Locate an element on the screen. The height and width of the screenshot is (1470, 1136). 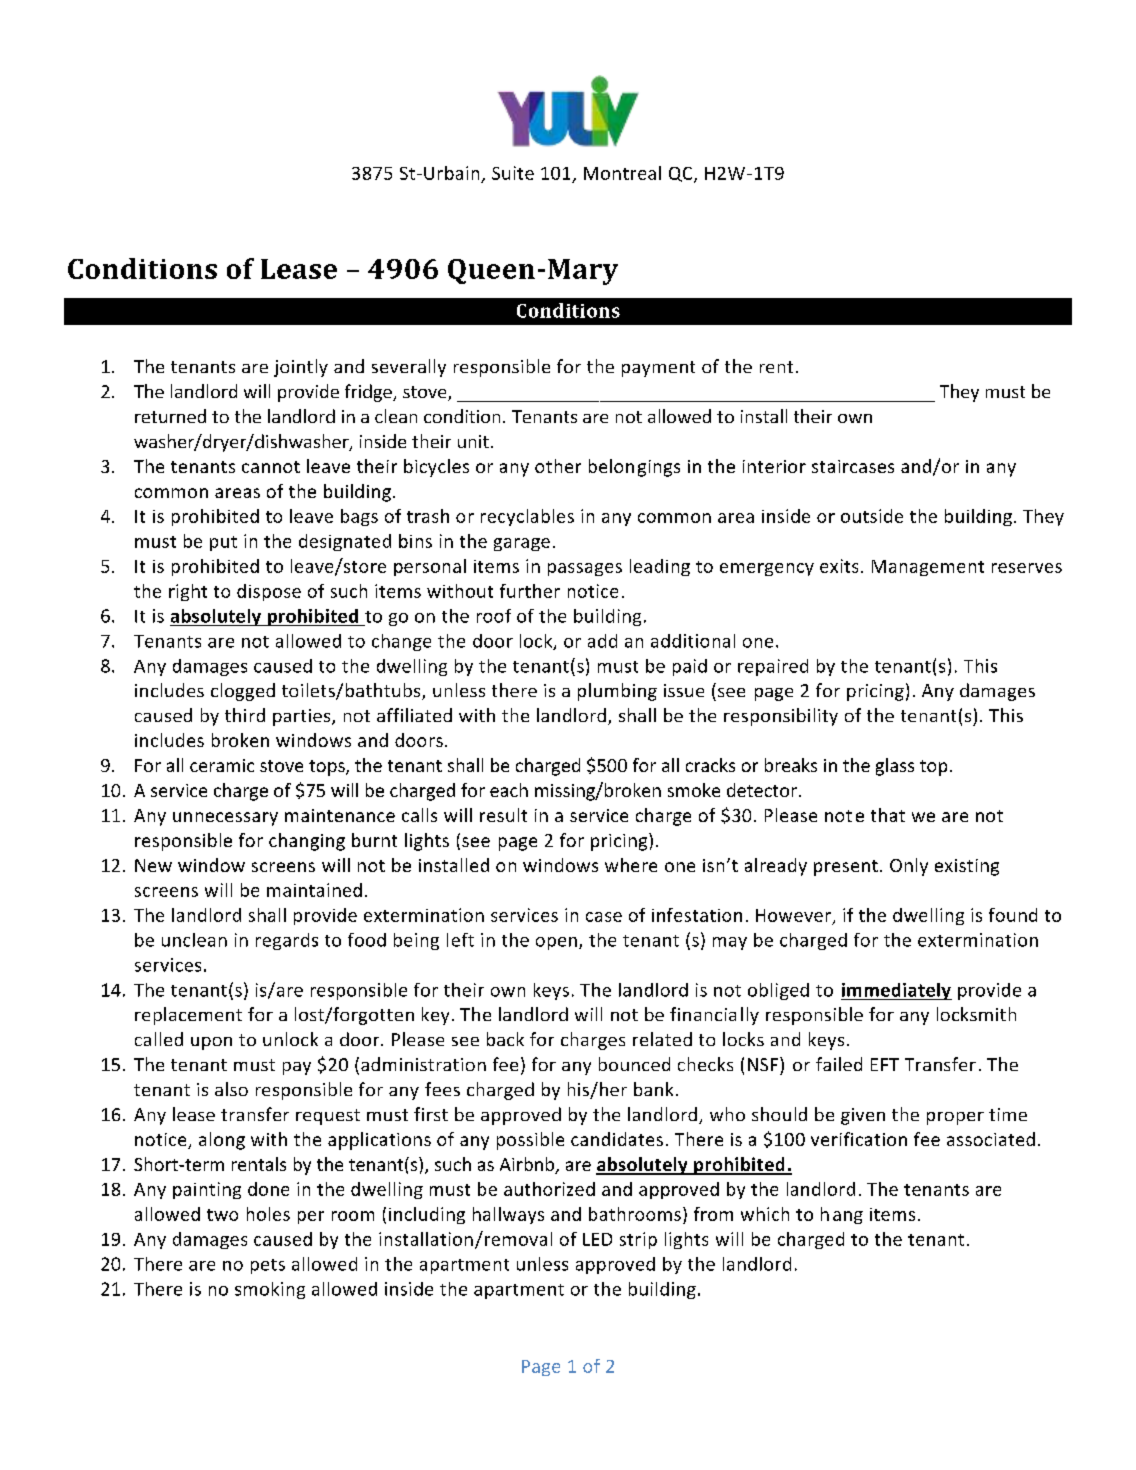
immediately is located at coordinates (896, 991).
